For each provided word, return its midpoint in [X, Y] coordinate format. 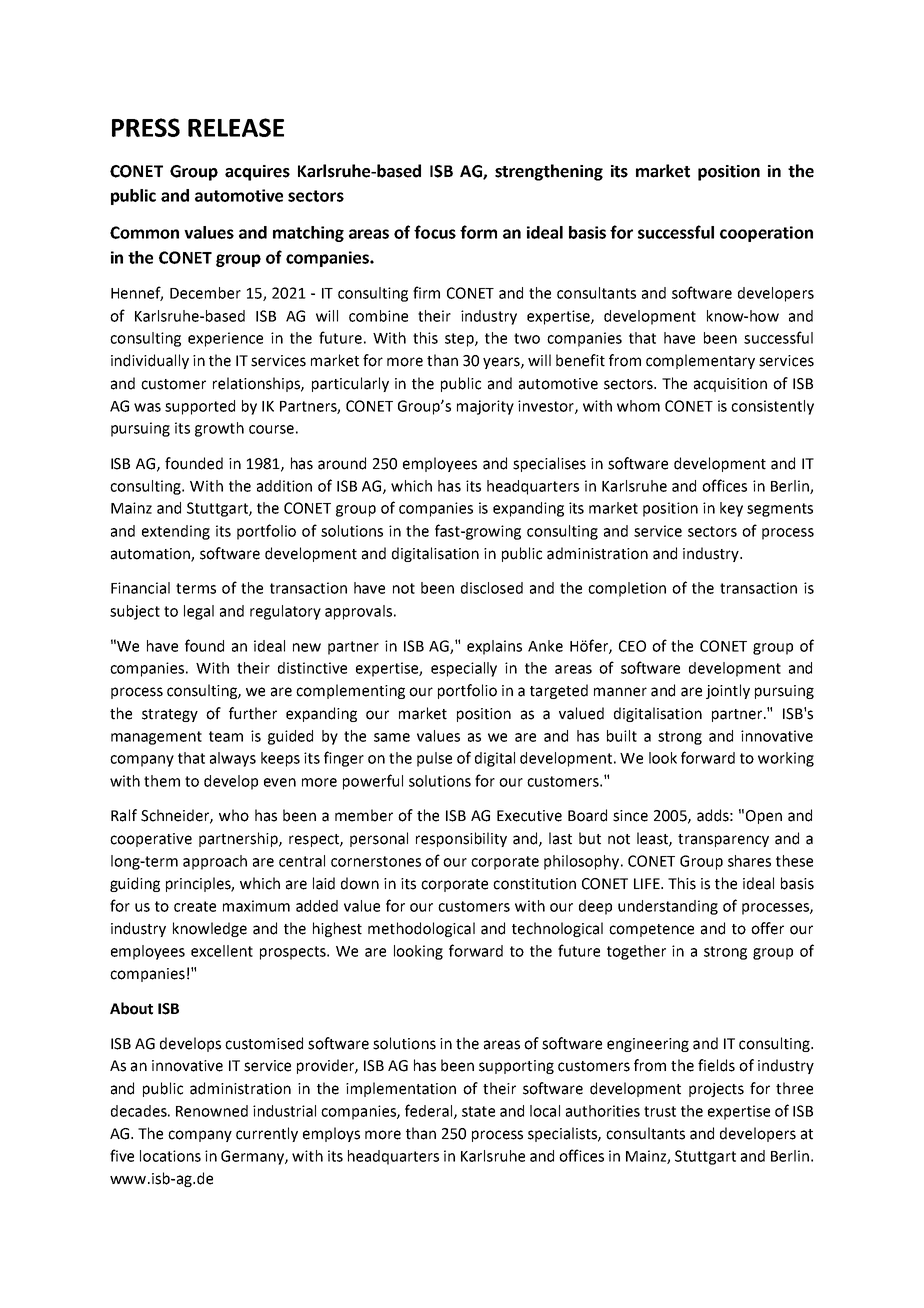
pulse [434, 759]
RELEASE [236, 127]
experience [225, 339]
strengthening [549, 172]
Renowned [212, 1111]
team [226, 736]
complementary [700, 361]
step [460, 340]
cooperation [766, 234]
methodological [421, 929]
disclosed [492, 588]
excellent [222, 951]
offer [767, 928]
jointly [728, 691]
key [731, 509]
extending [176, 532]
